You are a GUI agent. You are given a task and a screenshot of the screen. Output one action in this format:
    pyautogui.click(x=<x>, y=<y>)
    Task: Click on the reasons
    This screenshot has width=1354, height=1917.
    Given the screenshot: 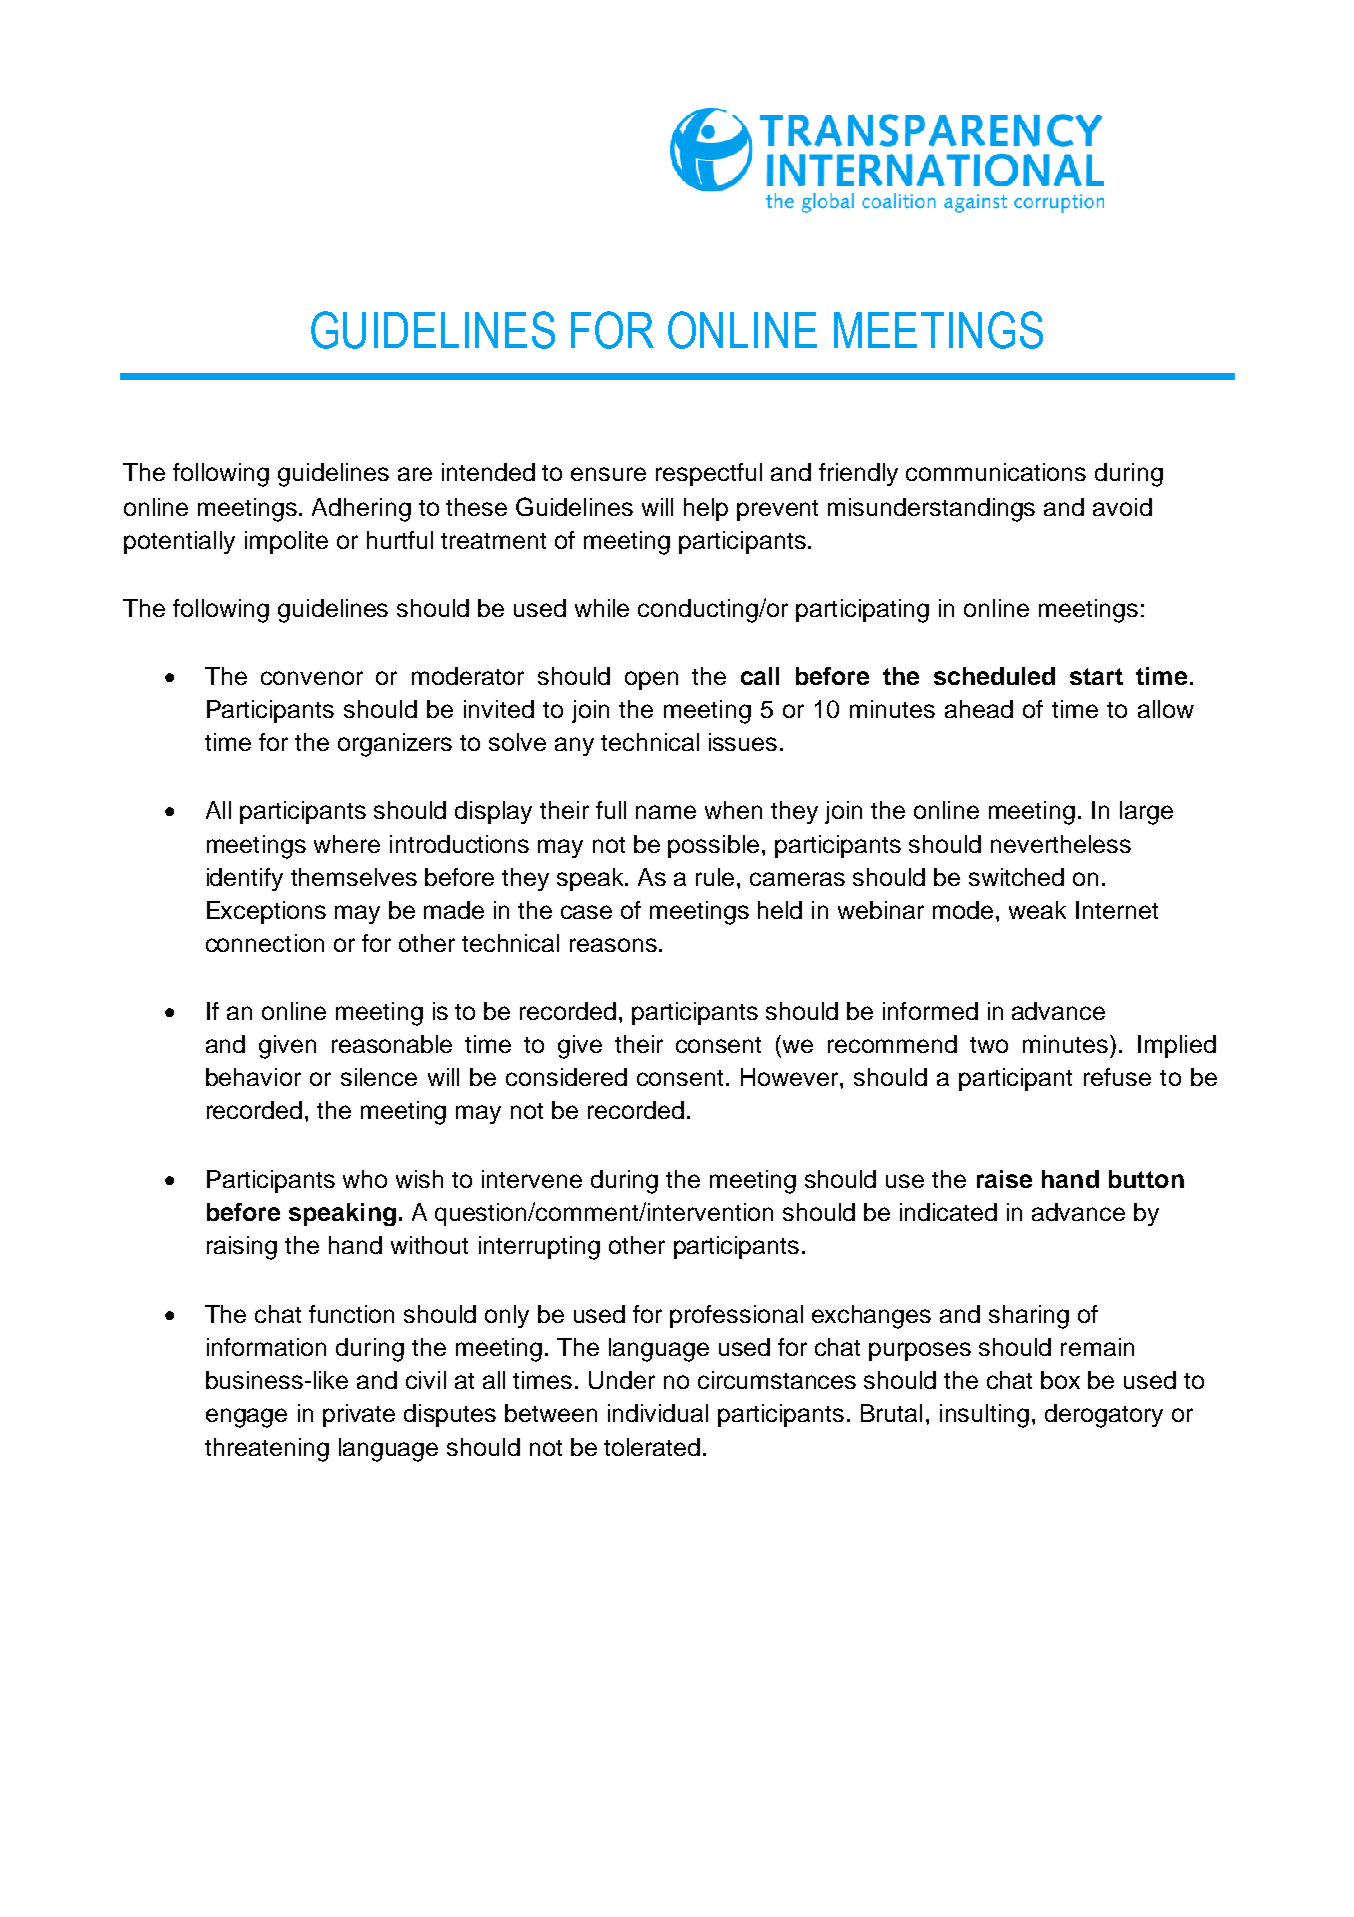 What is the action you would take?
    pyautogui.click(x=613, y=945)
